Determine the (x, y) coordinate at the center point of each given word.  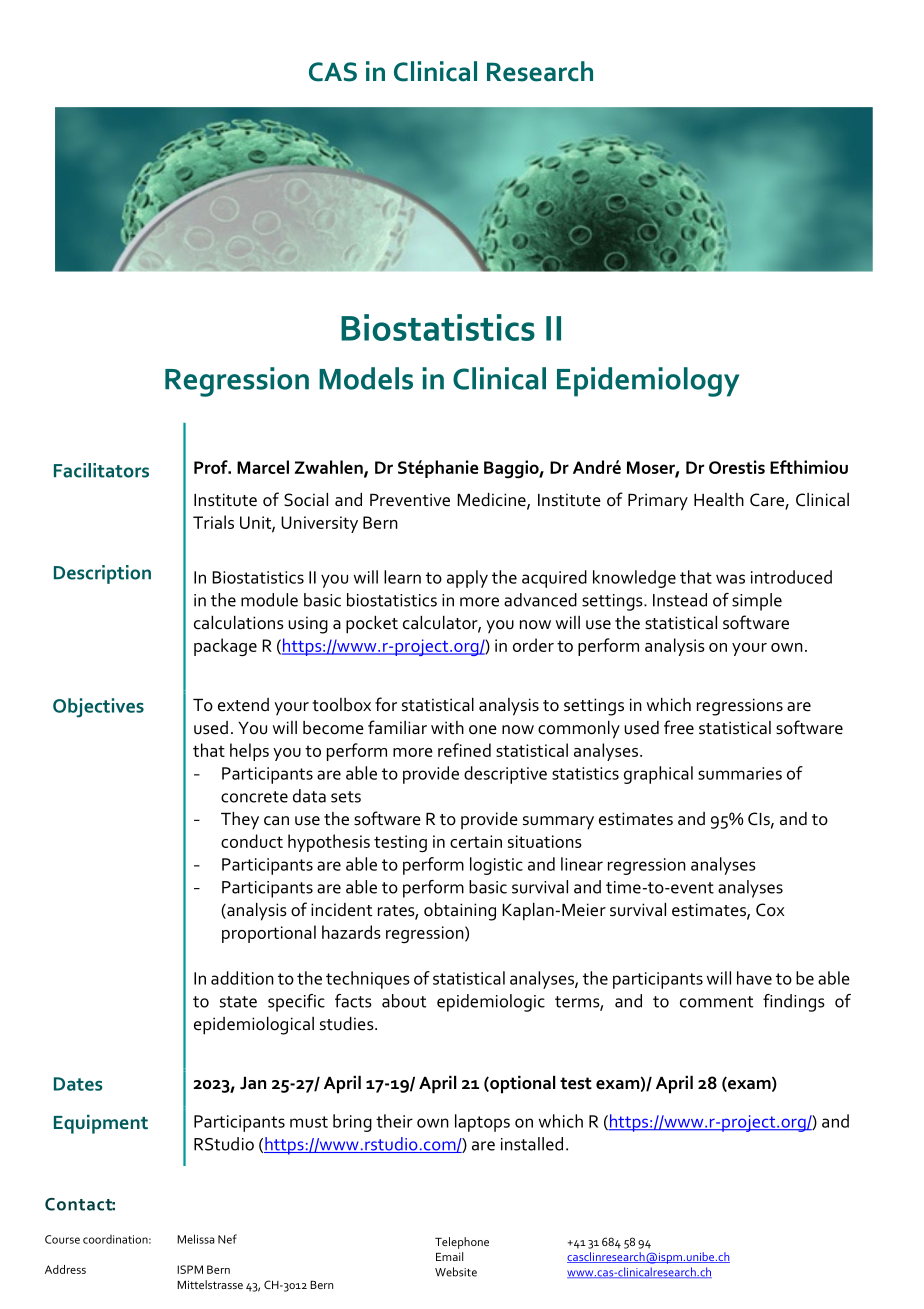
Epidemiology (648, 382)
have (754, 978)
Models (366, 378)
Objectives (98, 708)
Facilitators (101, 470)
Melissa (196, 1239)
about (404, 1001)
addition (242, 978)
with (447, 728)
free (679, 727)
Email (449, 1256)
